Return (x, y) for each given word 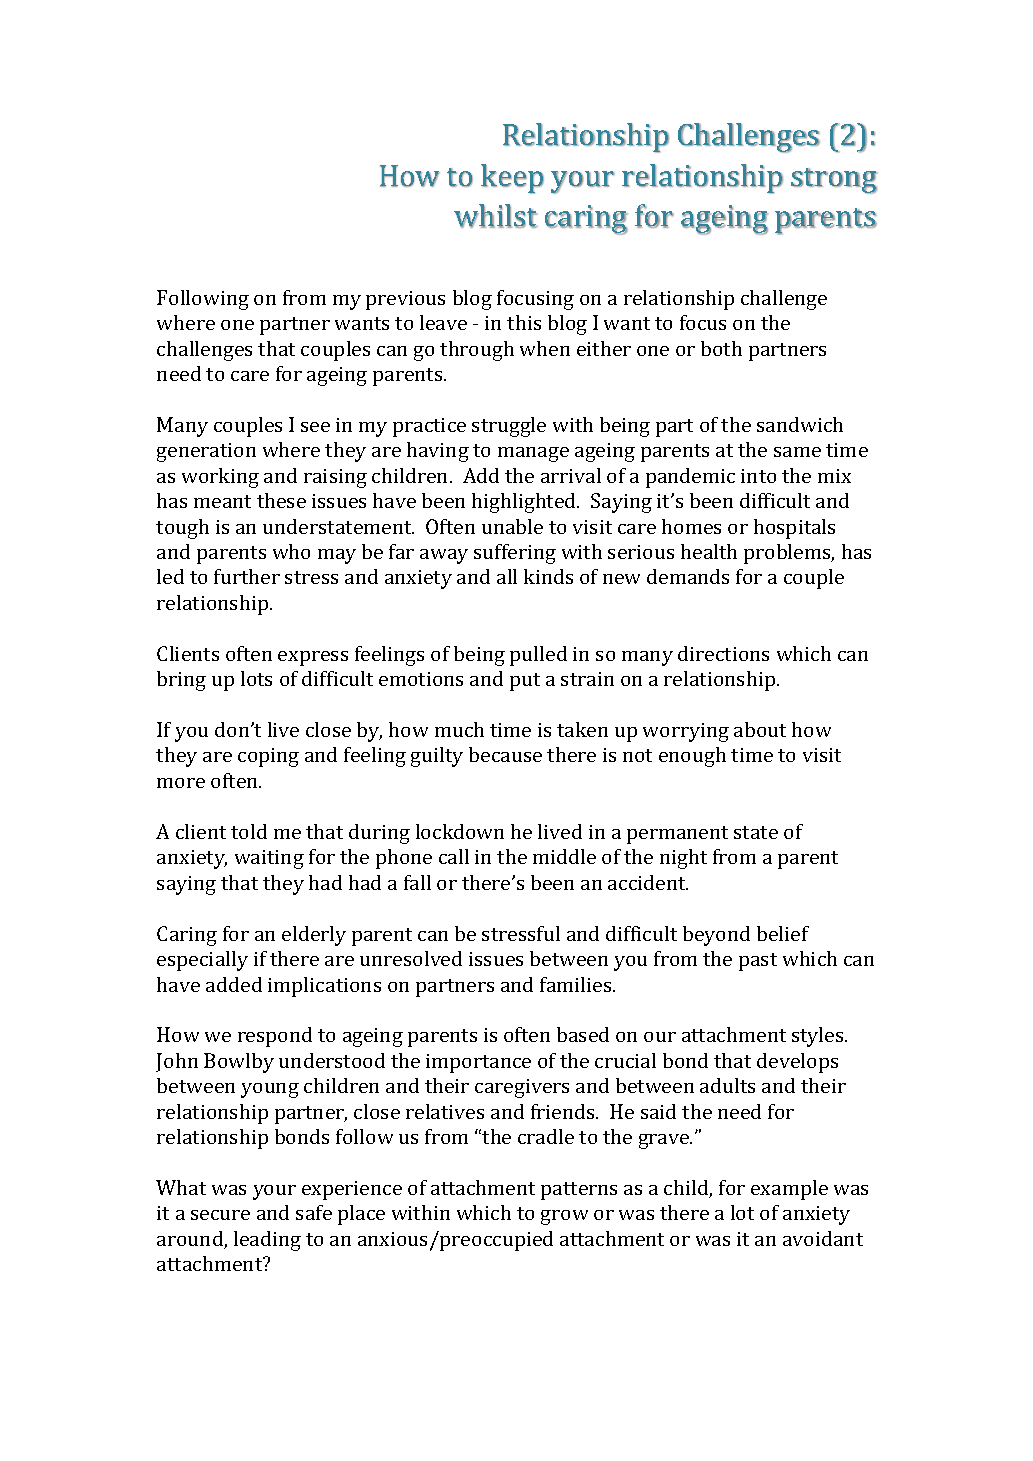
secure (220, 1215)
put (525, 682)
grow (564, 1217)
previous (405, 300)
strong (834, 181)
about (760, 729)
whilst (496, 216)
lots (256, 678)
